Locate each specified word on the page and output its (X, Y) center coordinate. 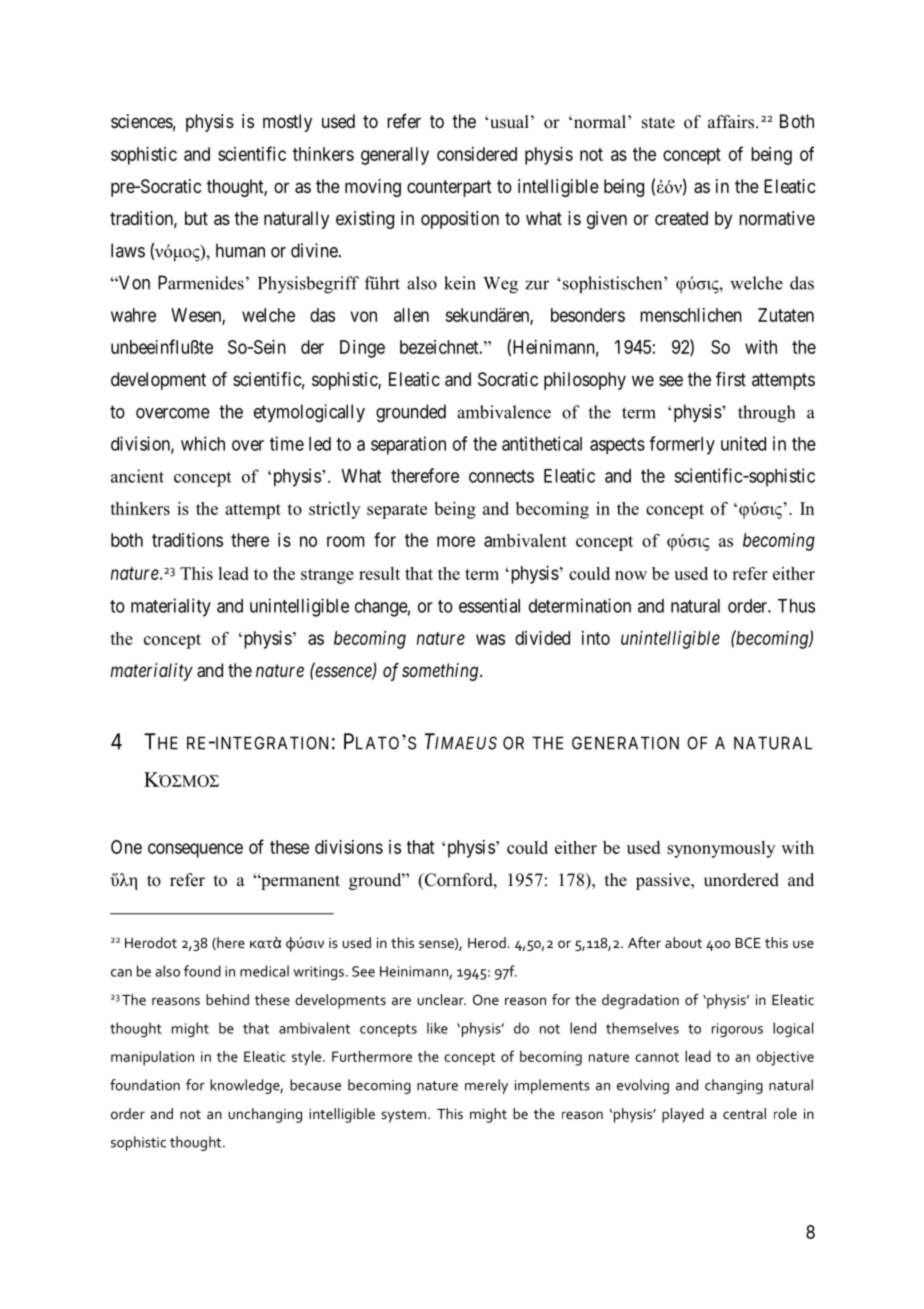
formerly (682, 445)
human (240, 250)
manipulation (152, 1058)
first (731, 379)
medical (264, 971)
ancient (137, 476)
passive (664, 881)
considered (477, 154)
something (441, 672)
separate (397, 511)
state (658, 123)
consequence (195, 850)
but (196, 218)
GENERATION (625, 743)
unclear (442, 999)
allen (411, 315)
